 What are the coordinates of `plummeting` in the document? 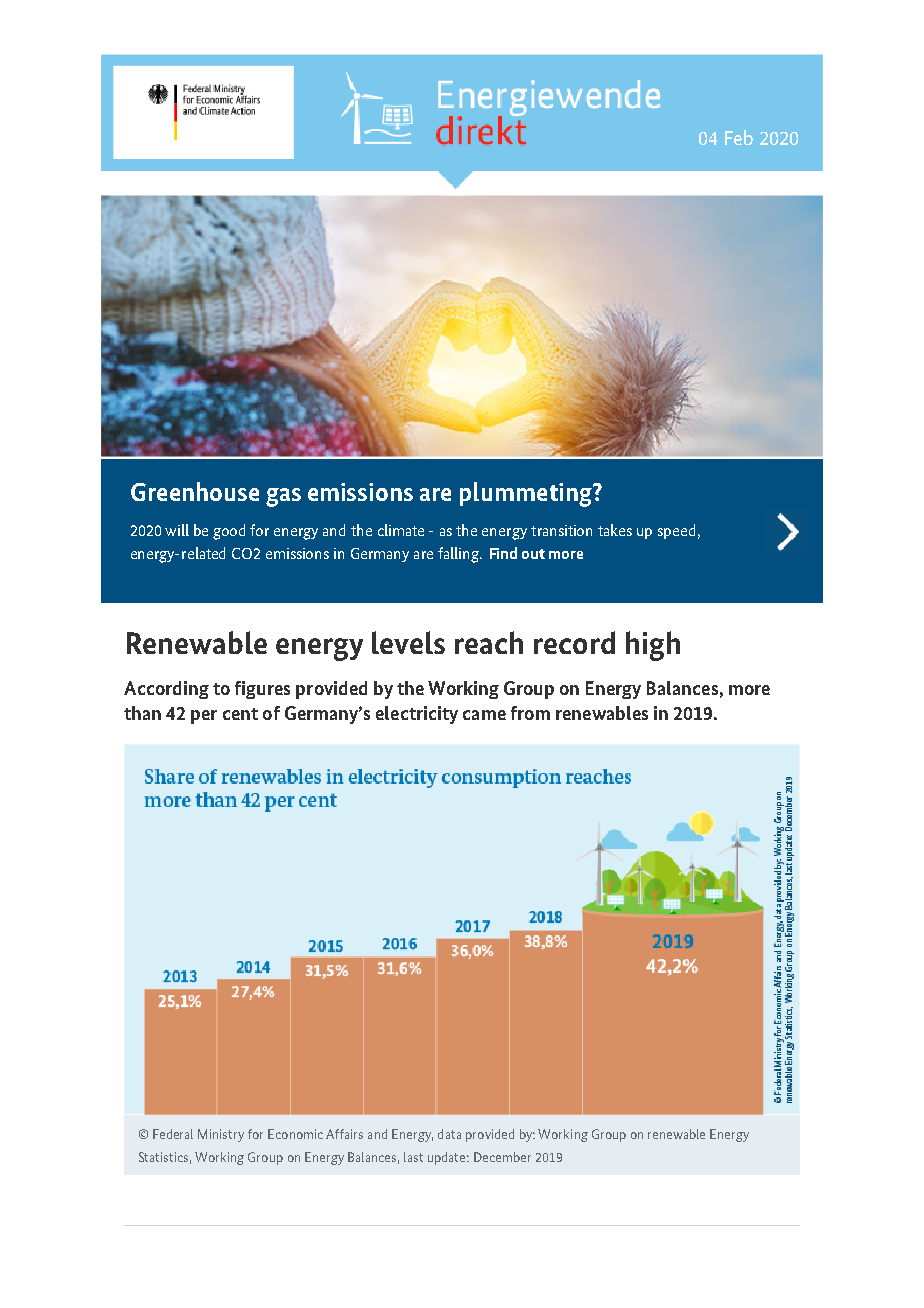 It's located at (527, 494).
